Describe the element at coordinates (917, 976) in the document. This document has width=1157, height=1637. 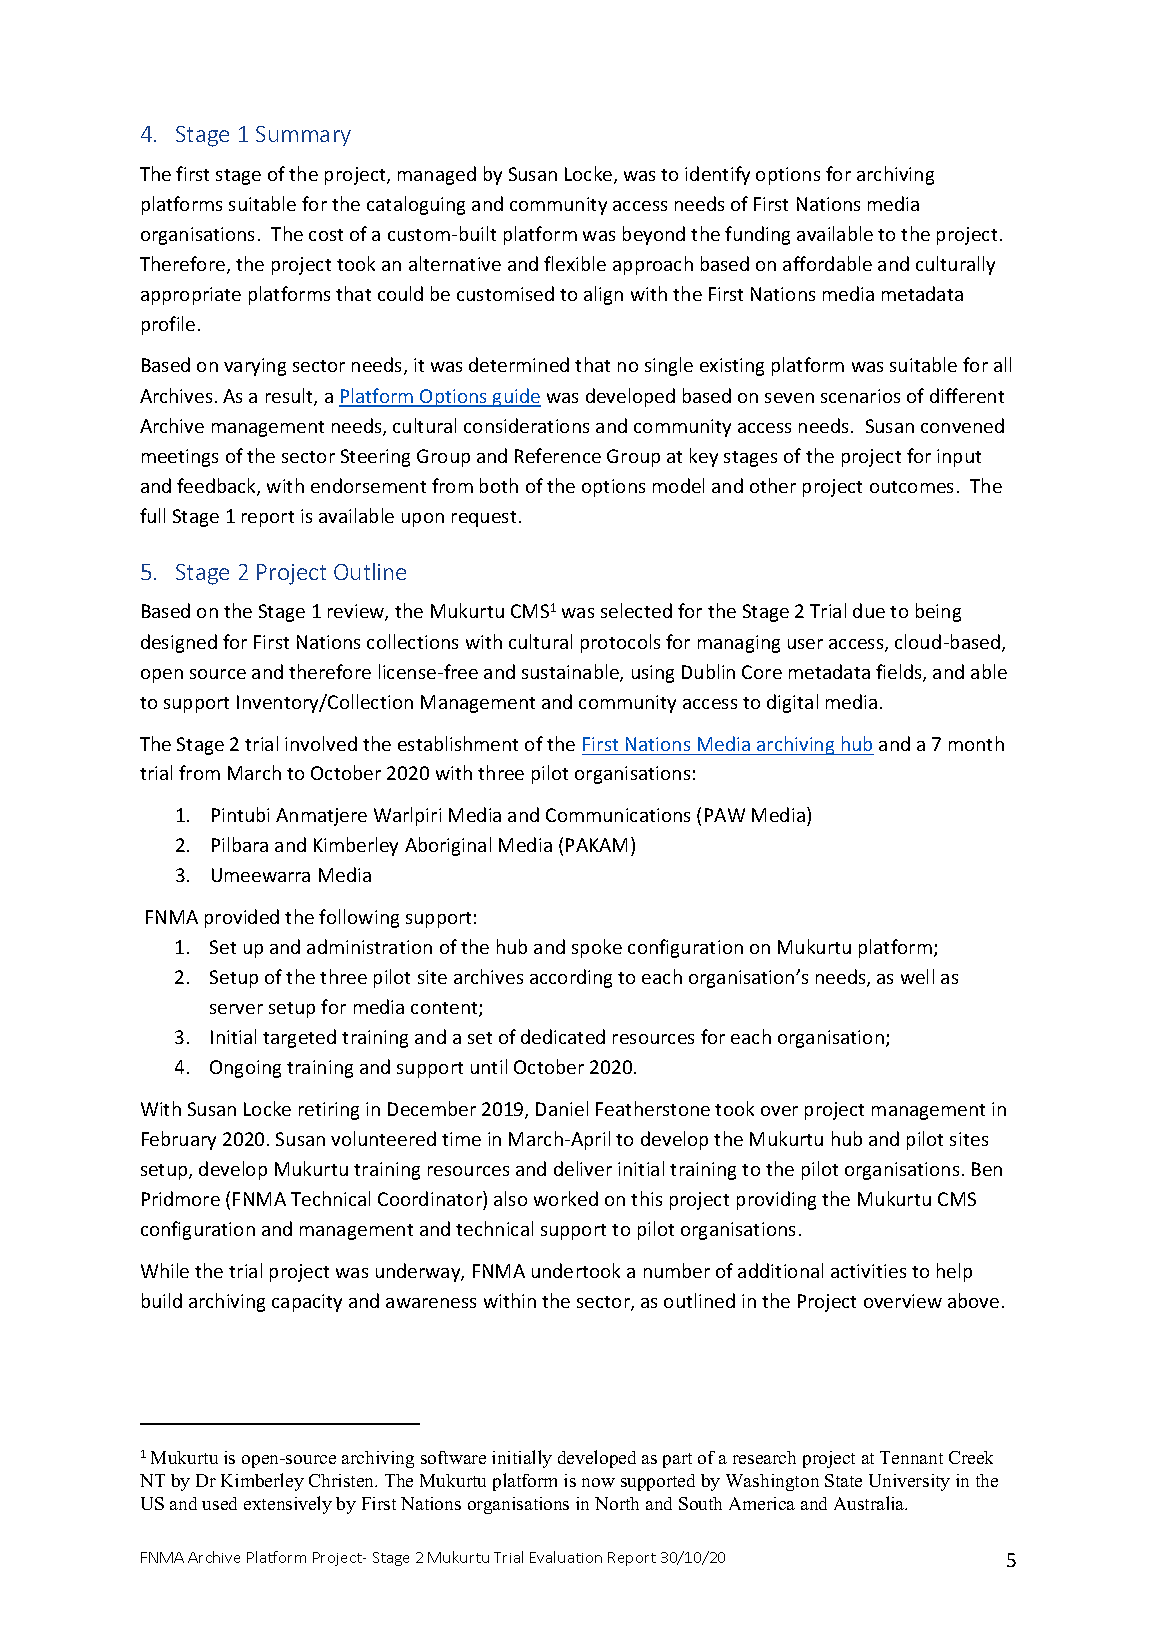
I see `well` at that location.
